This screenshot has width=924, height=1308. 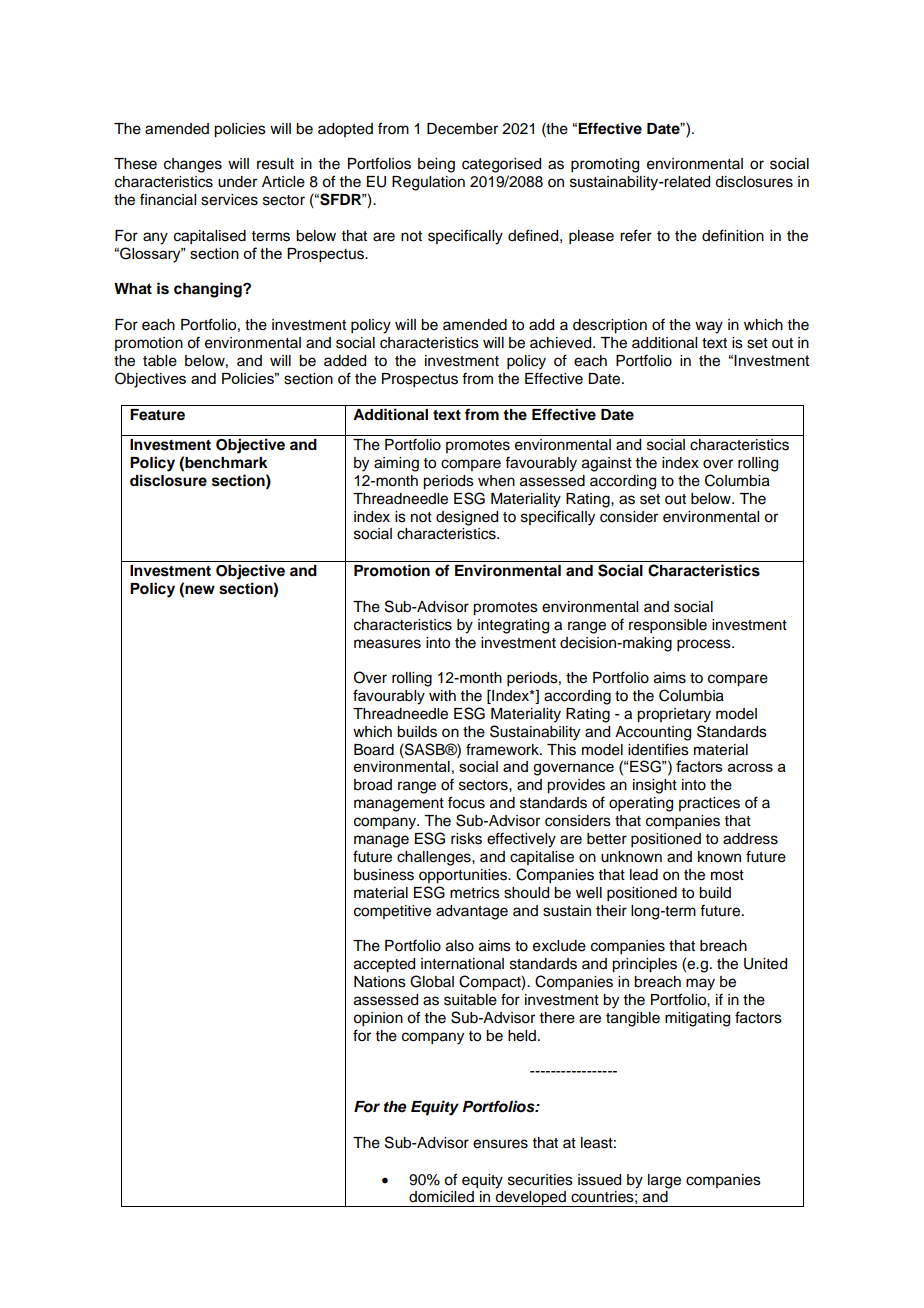 I want to click on promoting, so click(x=605, y=165).
